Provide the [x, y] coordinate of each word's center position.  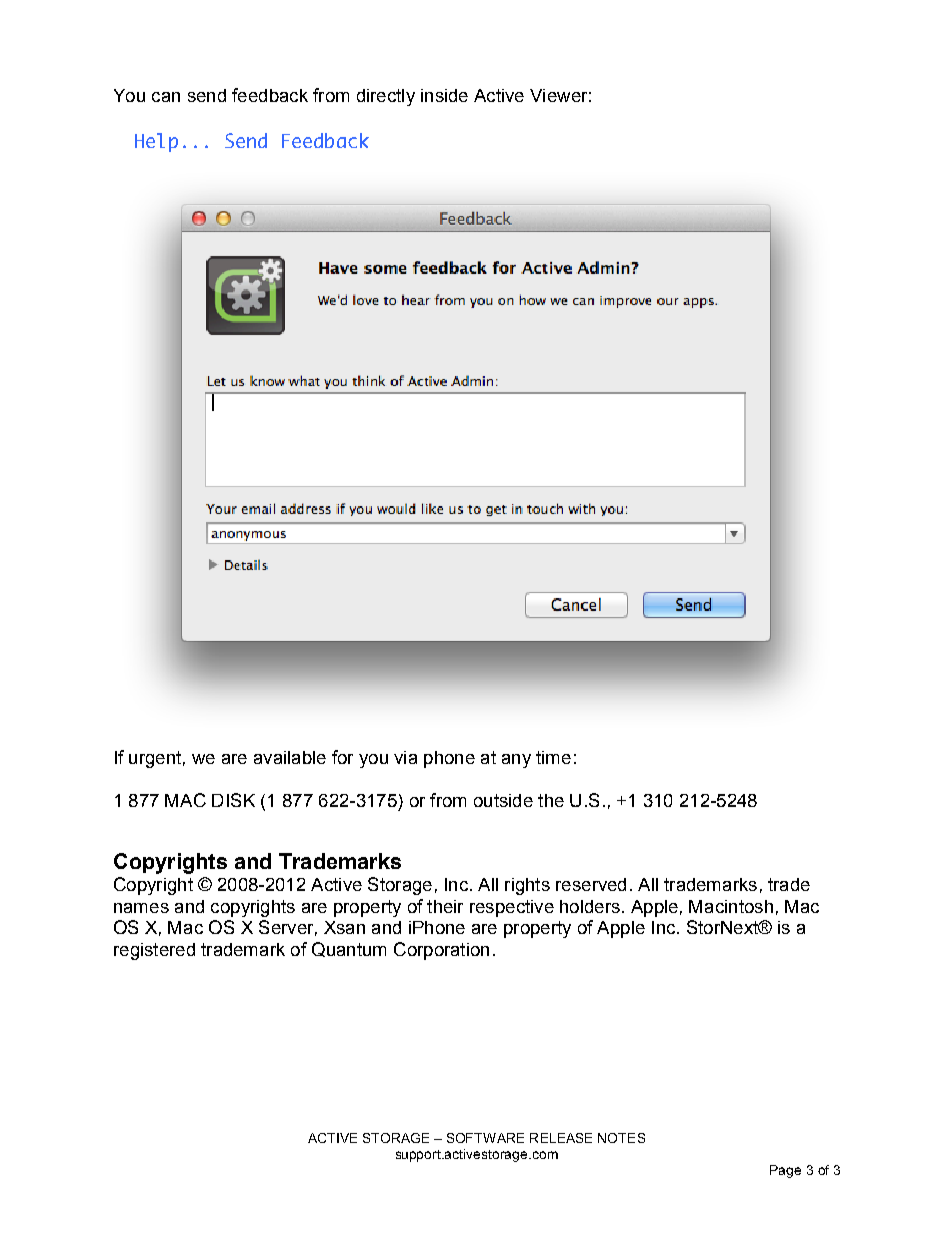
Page [785, 1171]
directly [386, 97]
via [405, 757]
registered [154, 951]
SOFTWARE [485, 1138]
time [553, 757]
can [166, 97]
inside [444, 95]
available [290, 757]
